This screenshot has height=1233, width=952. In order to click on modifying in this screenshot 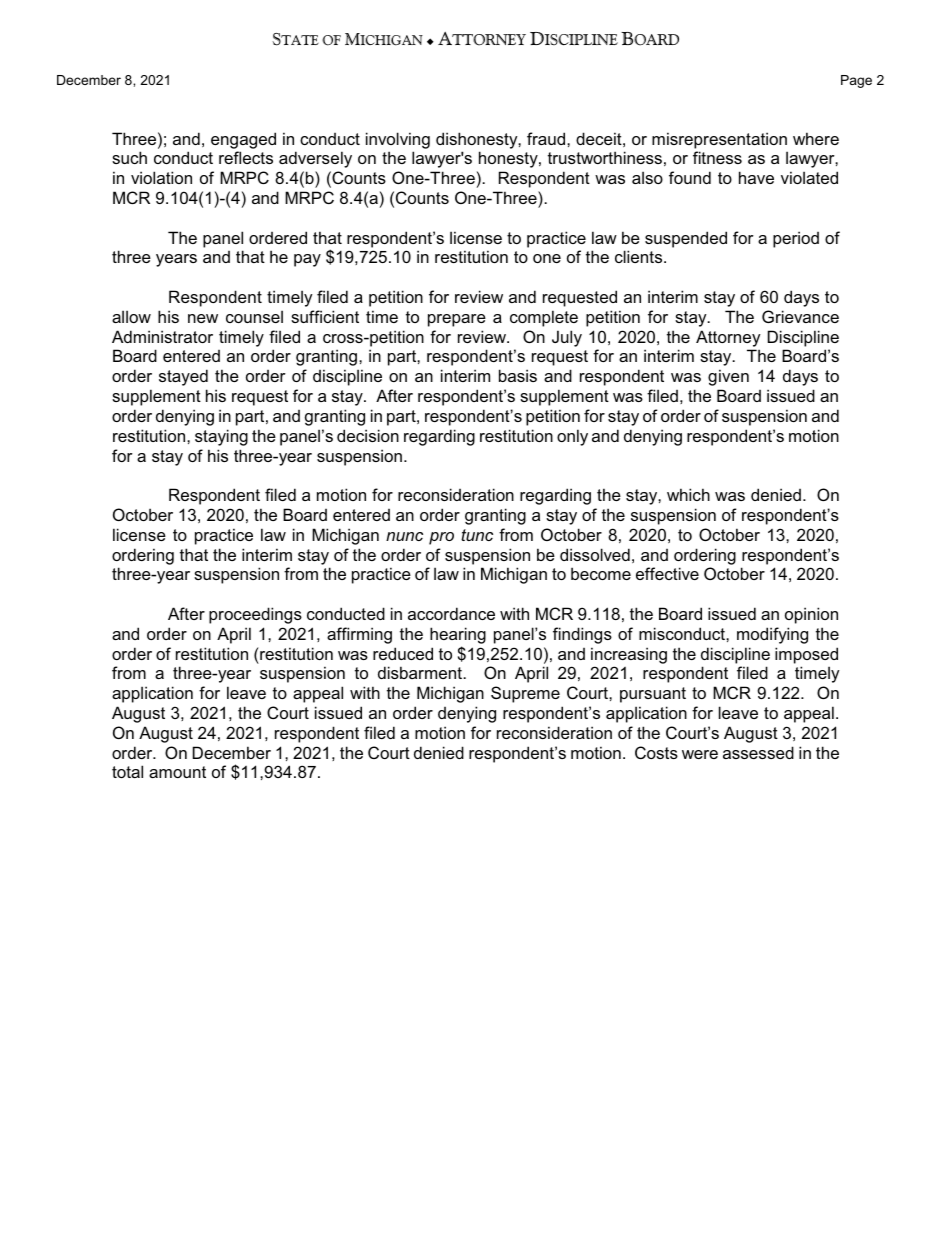, I will do `click(772, 635)`.
